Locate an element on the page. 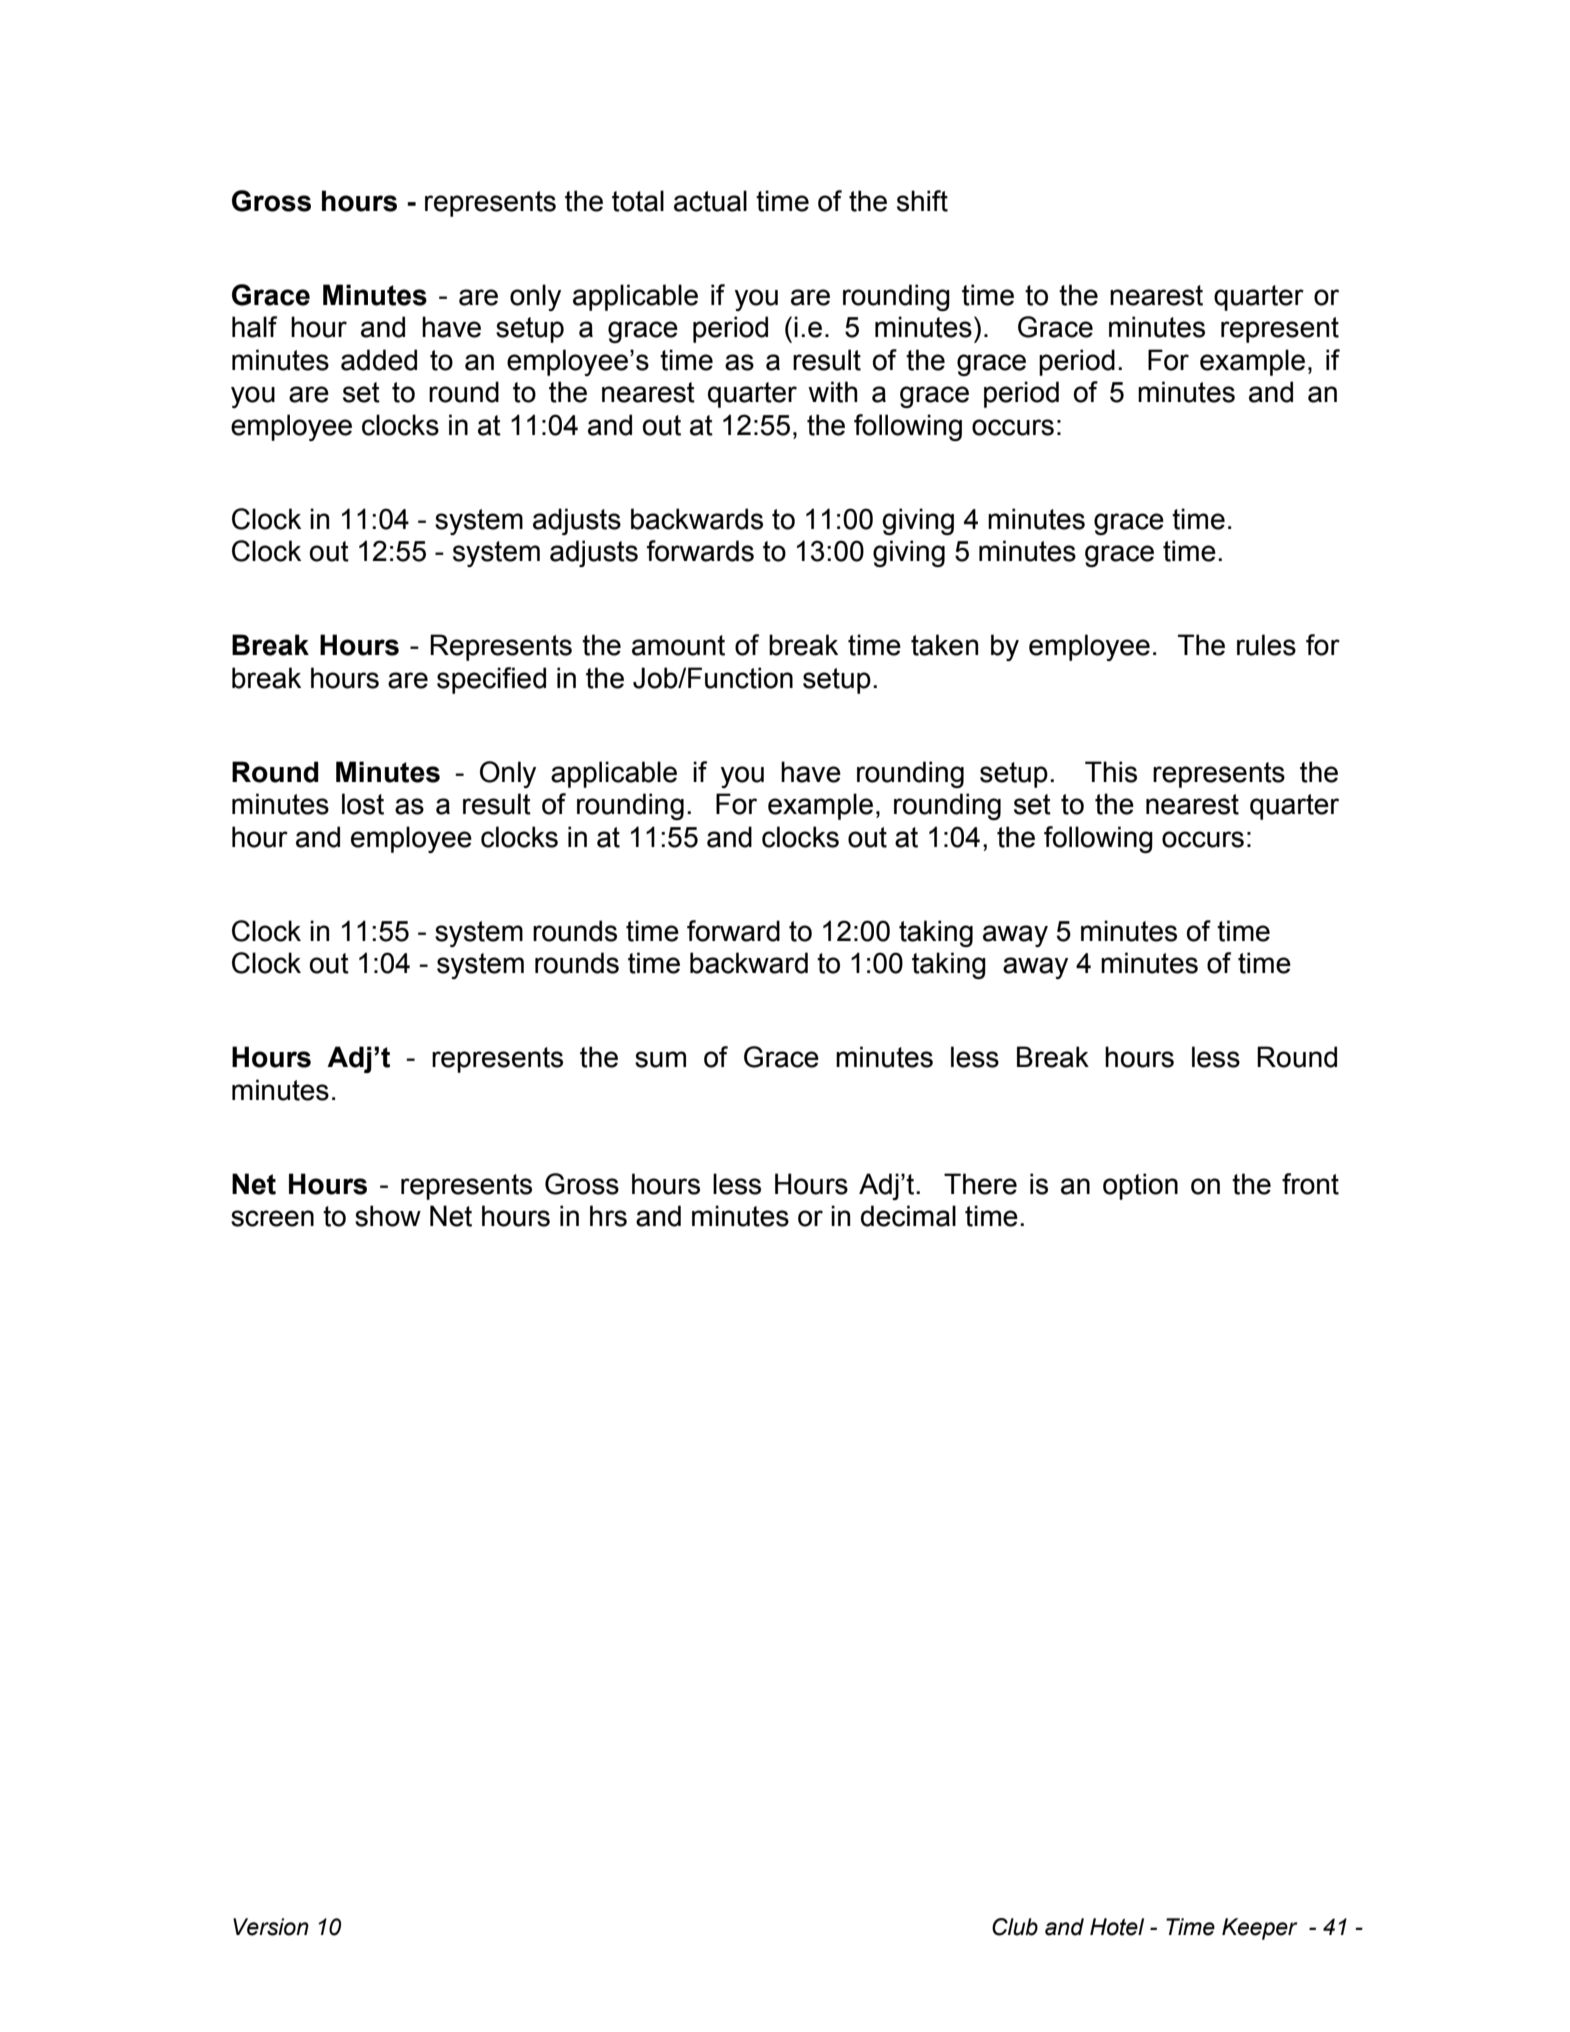 Image resolution: width=1570 pixels, height=2032 pixels. option is located at coordinates (1140, 1186).
